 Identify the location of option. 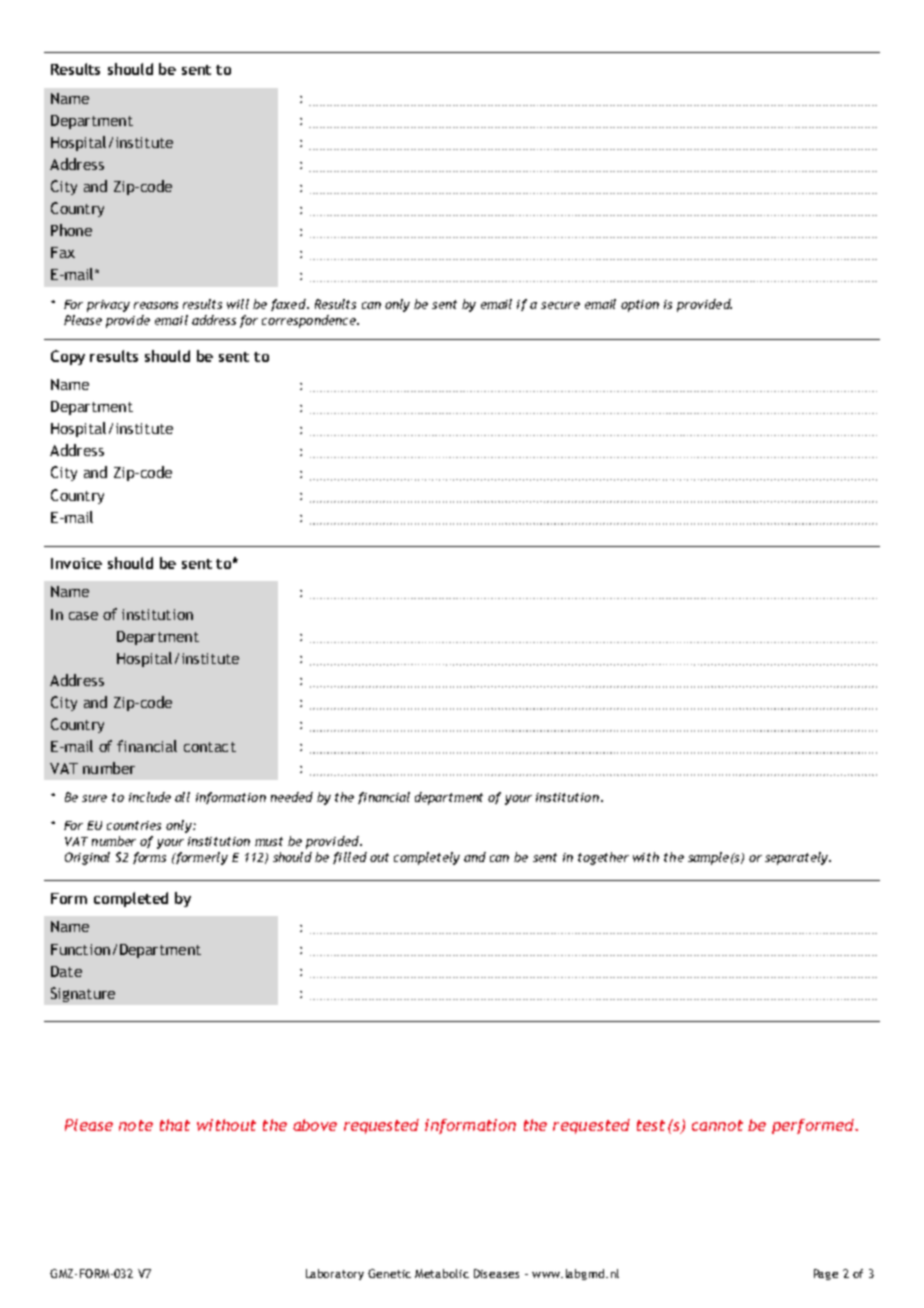
(640, 306).
